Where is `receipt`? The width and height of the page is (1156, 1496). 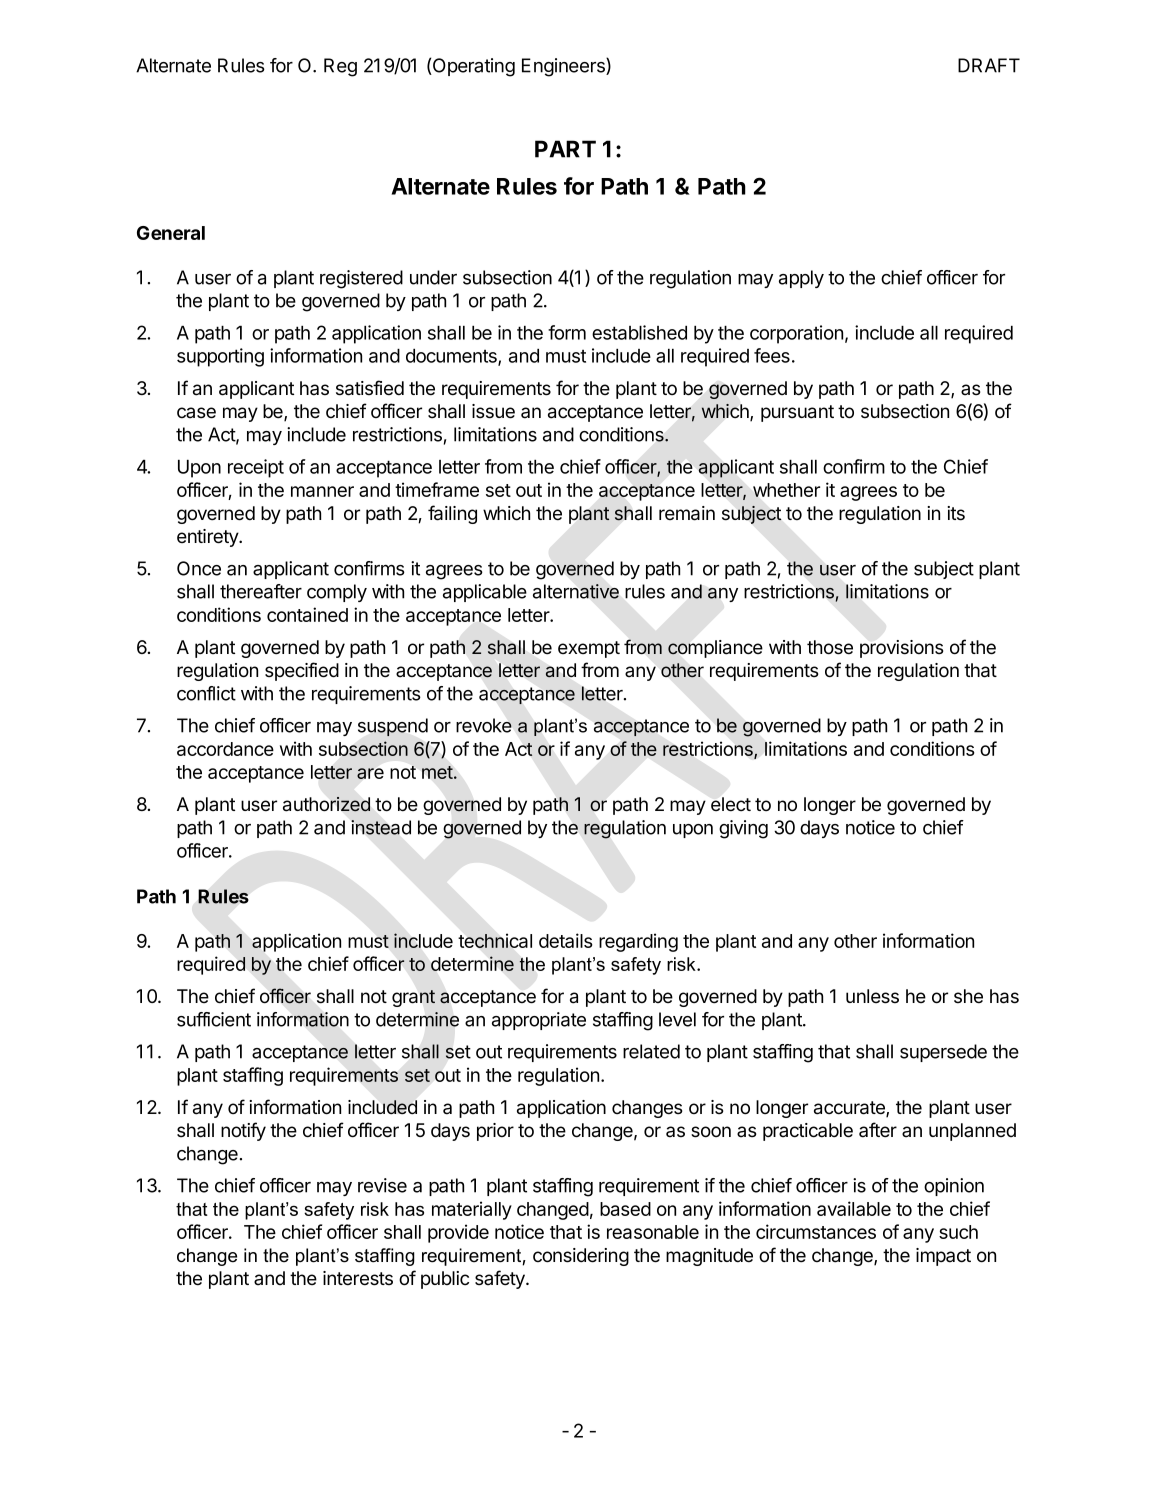
receipt is located at coordinates (256, 468).
